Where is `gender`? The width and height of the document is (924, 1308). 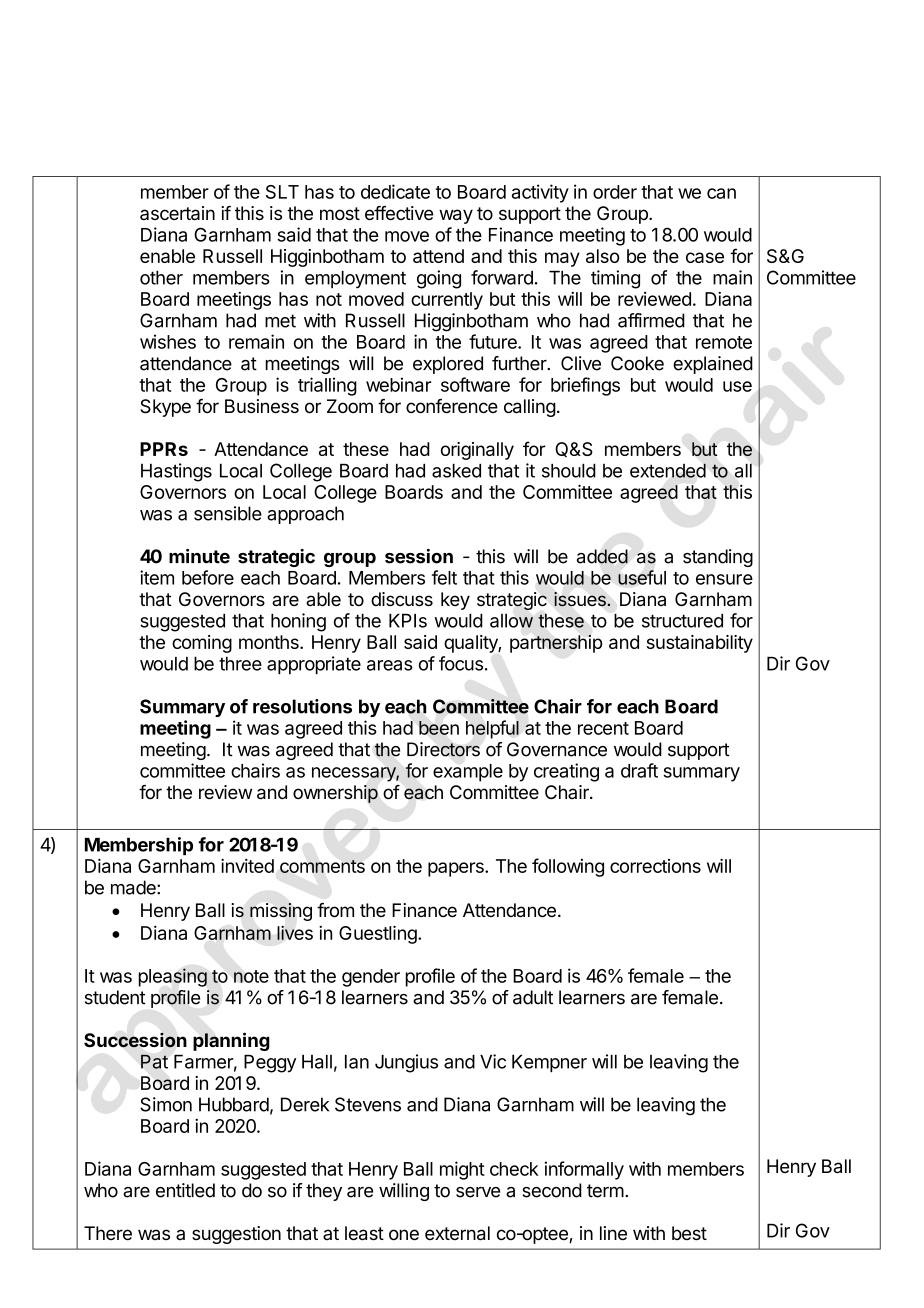 gender is located at coordinates (371, 978).
